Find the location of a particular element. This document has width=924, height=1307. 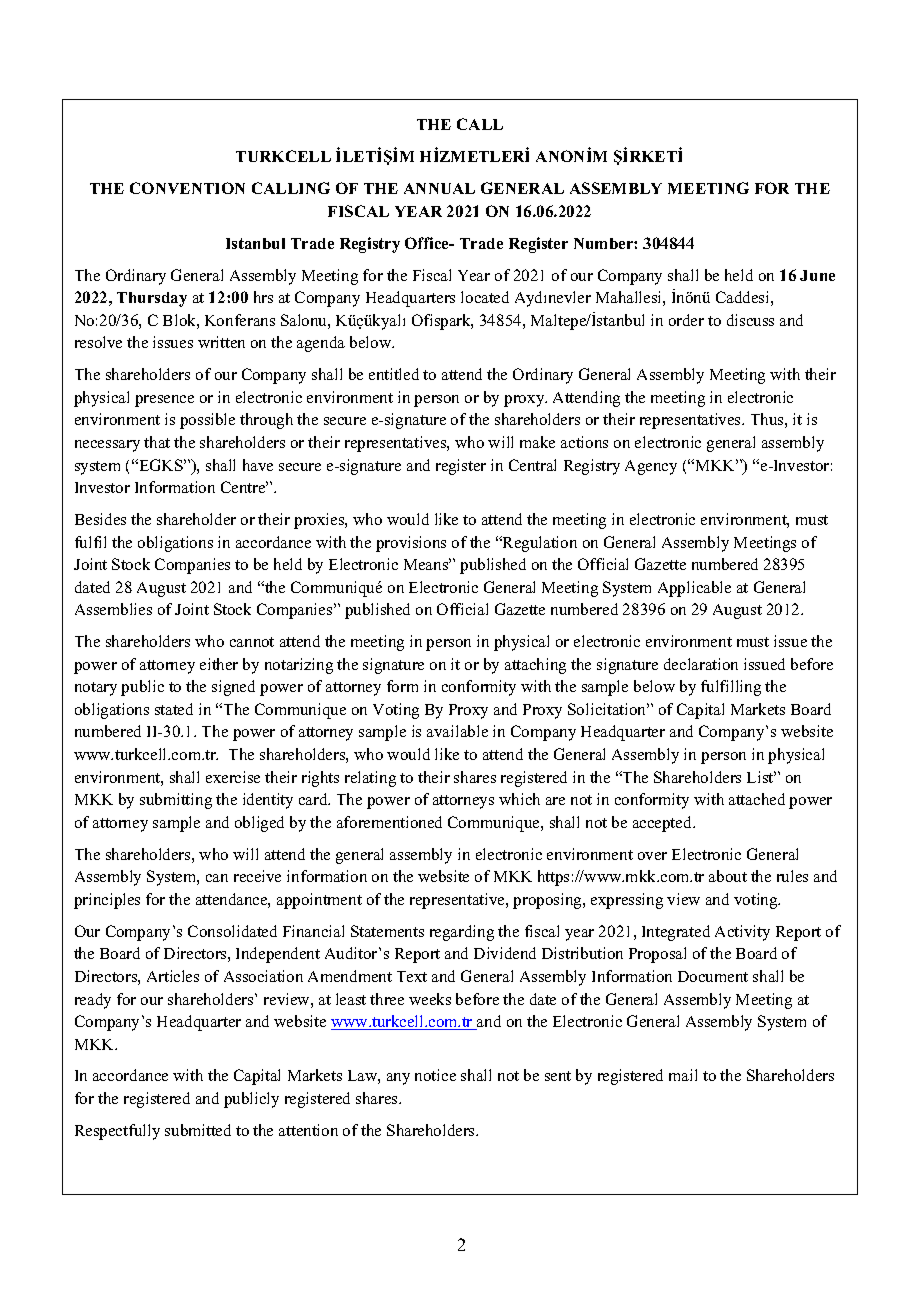

June is located at coordinates (817, 275).
